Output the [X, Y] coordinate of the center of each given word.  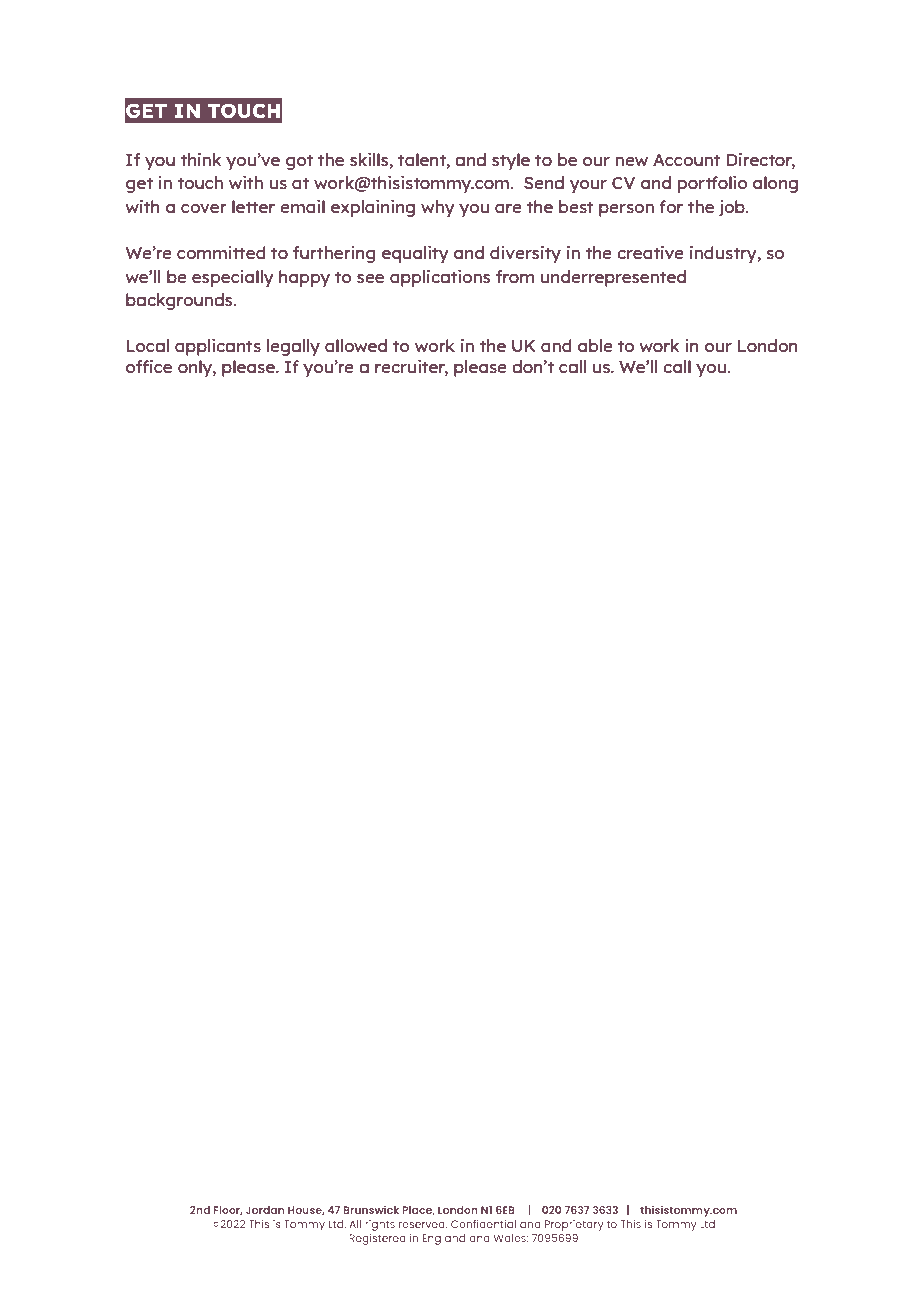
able [595, 345]
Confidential [483, 1224]
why [438, 208]
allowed [356, 345]
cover [204, 208]
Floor [228, 1211]
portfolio [713, 184]
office [149, 366]
